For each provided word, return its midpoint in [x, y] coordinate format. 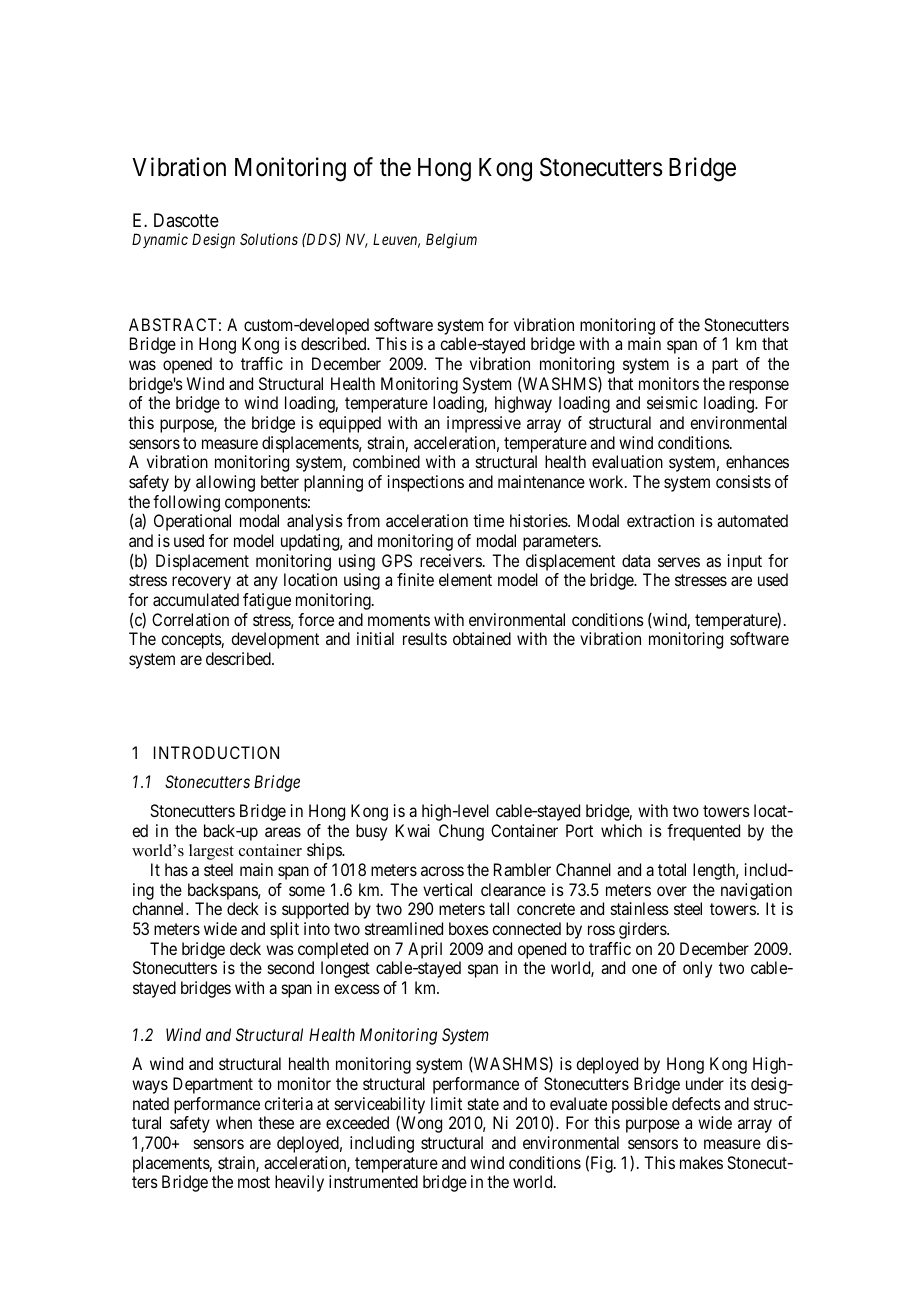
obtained [482, 638]
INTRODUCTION [216, 752]
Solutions [269, 239]
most [254, 1182]
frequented [703, 832]
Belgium [451, 241]
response [759, 387]
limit [446, 1103]
